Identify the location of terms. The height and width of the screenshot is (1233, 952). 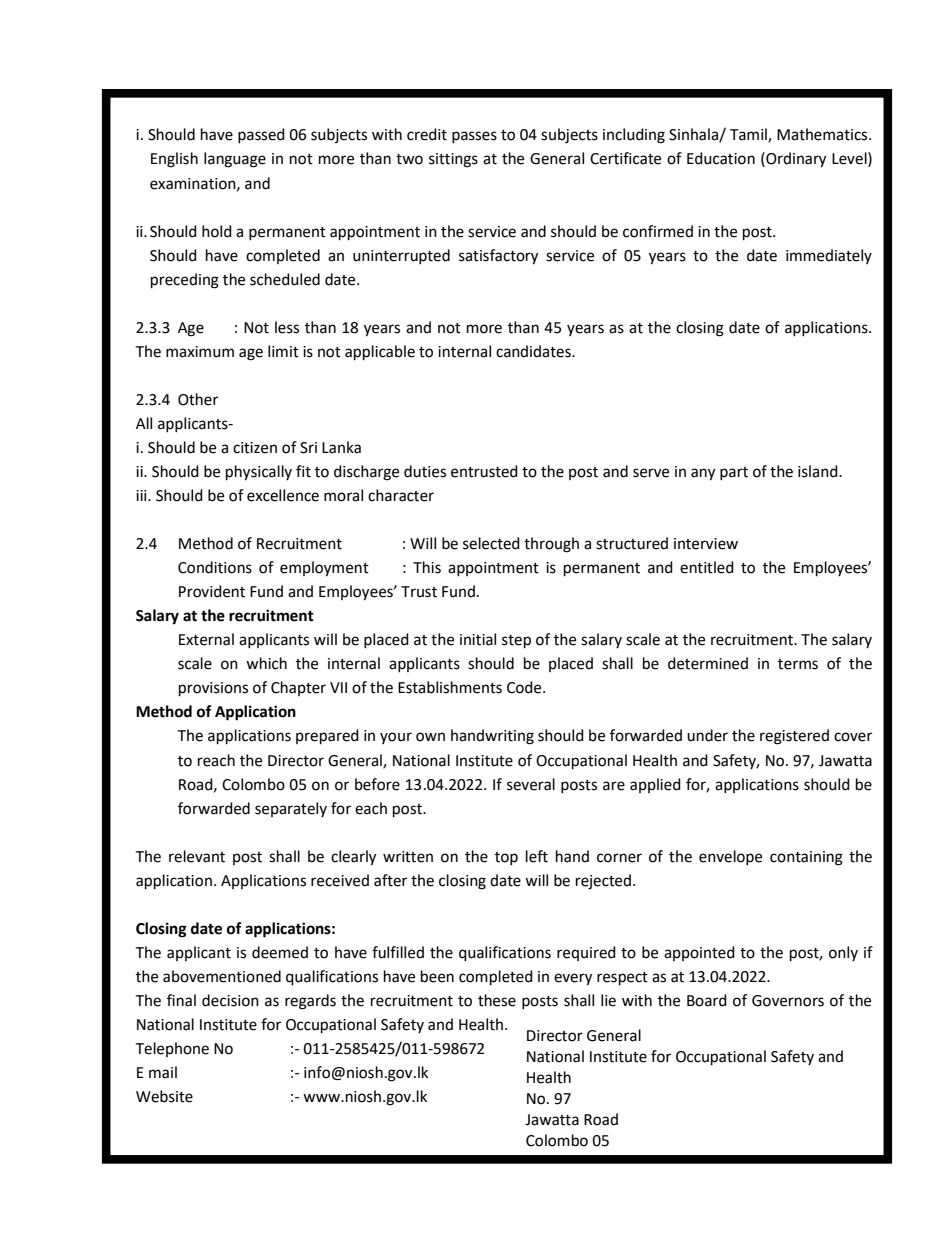
(798, 664).
